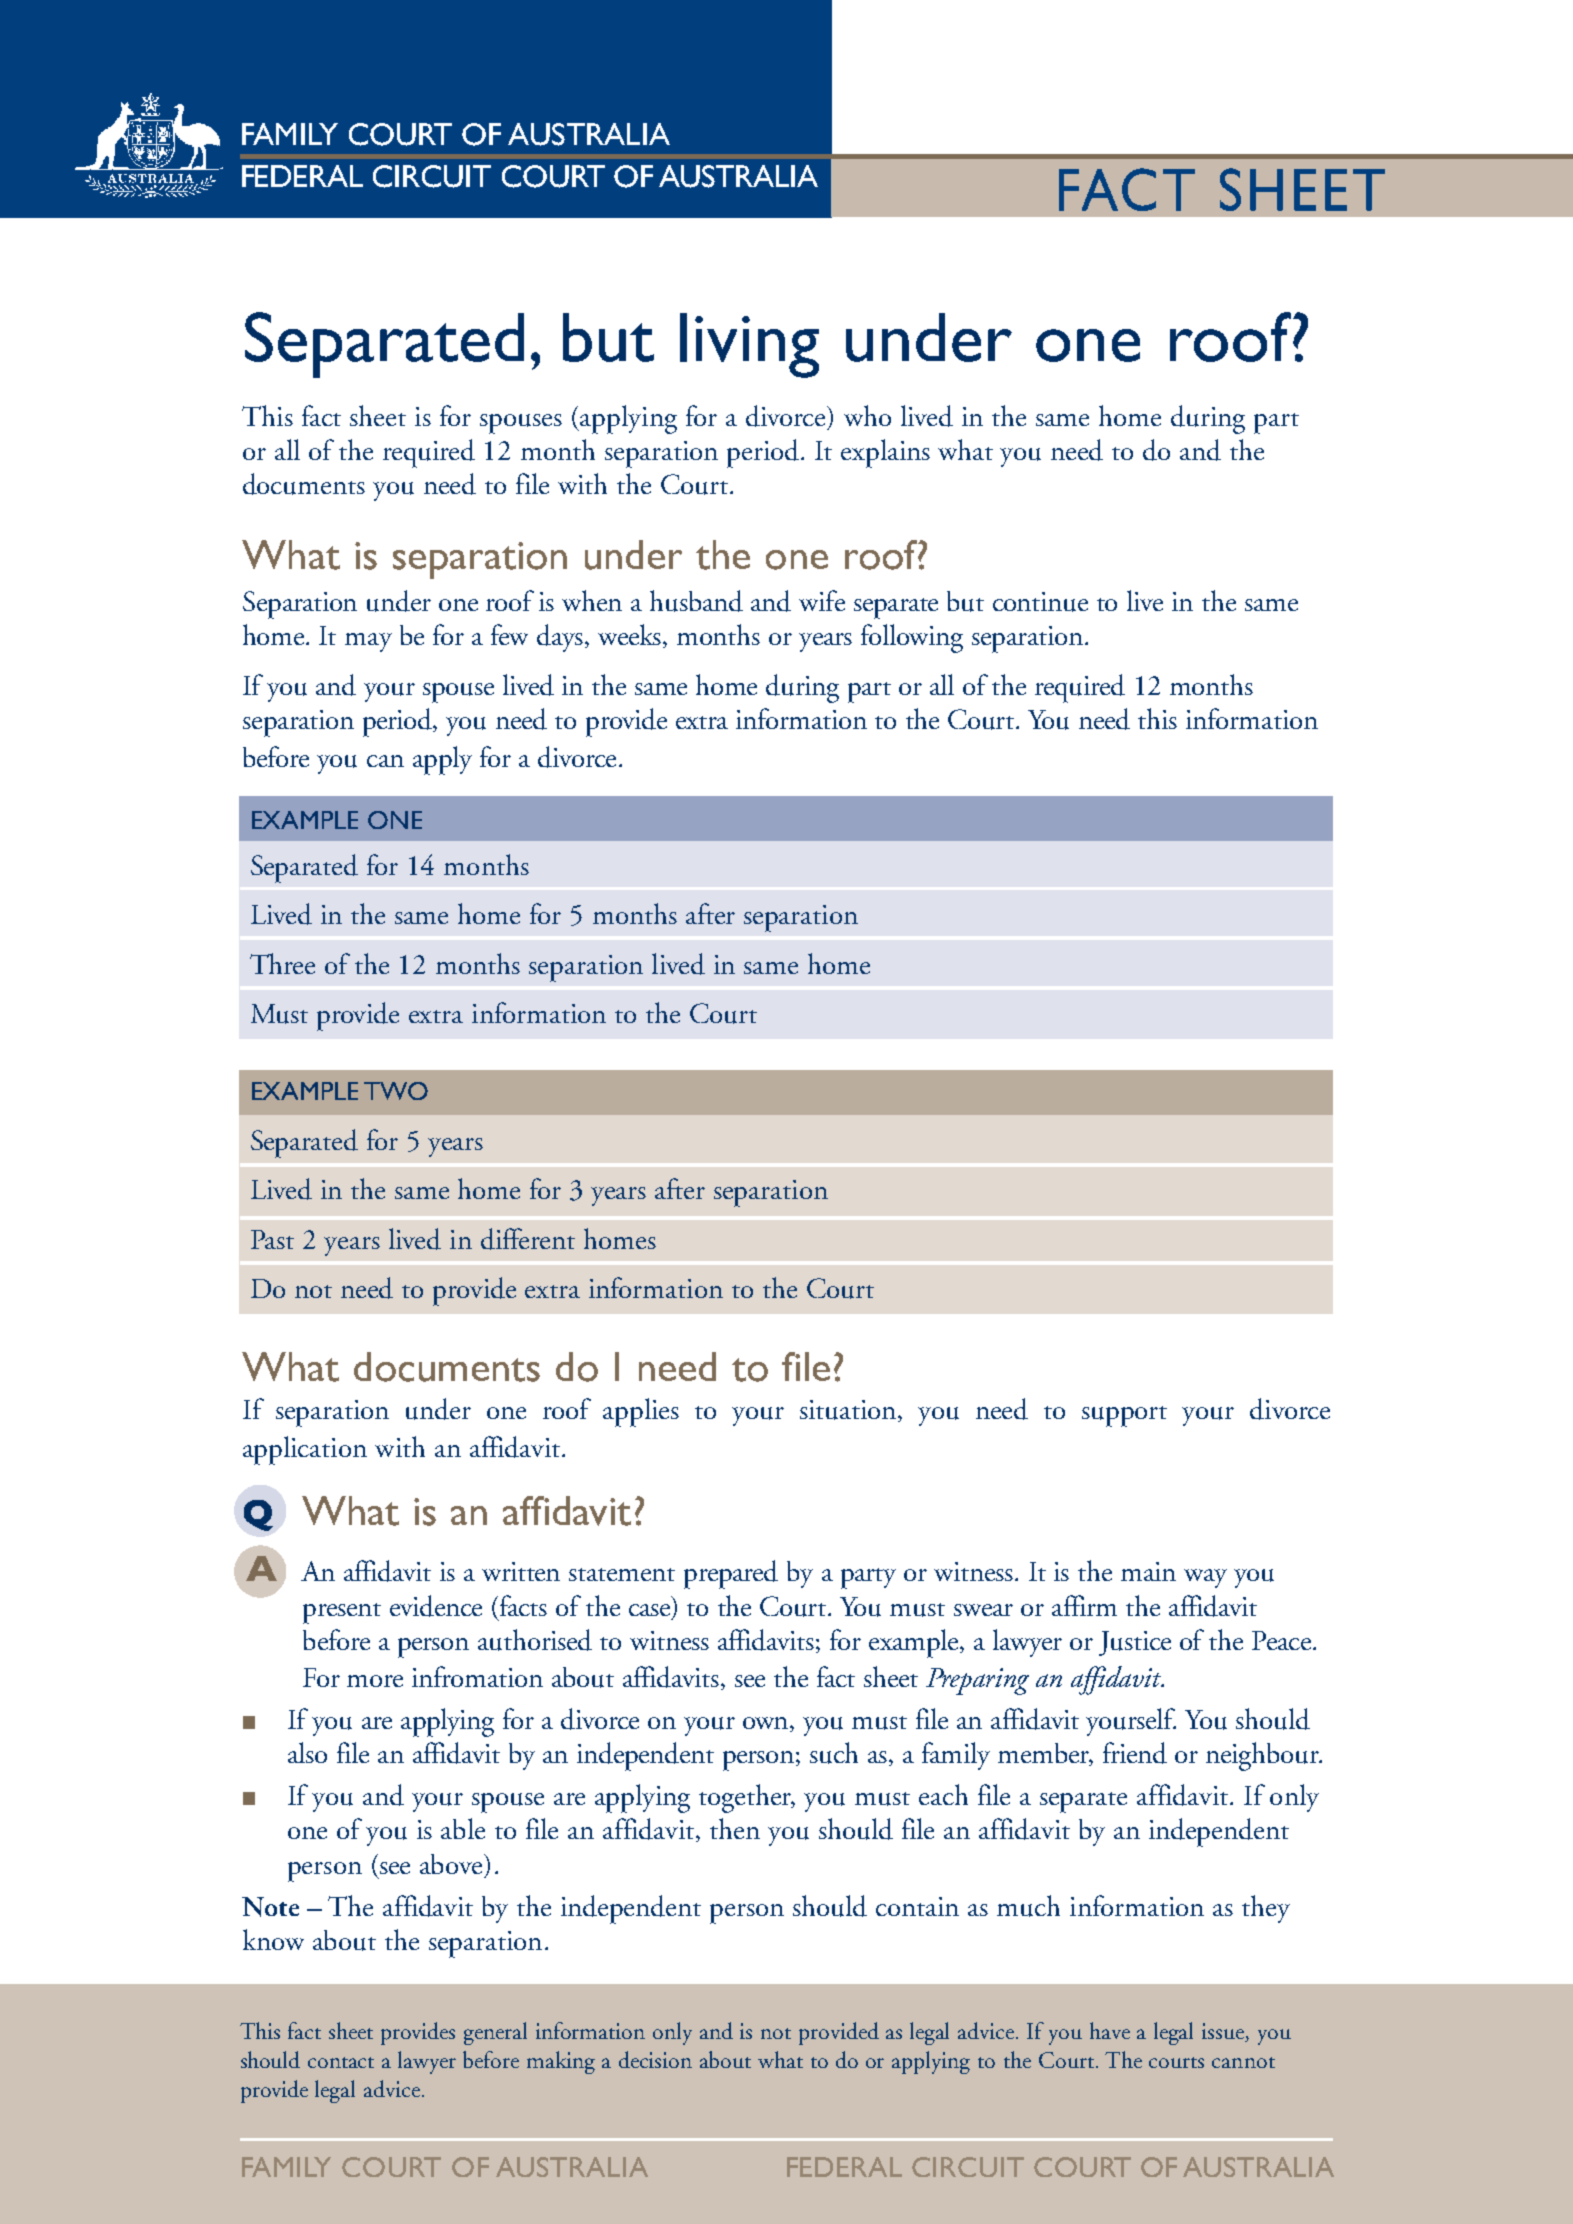 Image resolution: width=1573 pixels, height=2224 pixels. What do you see at coordinates (655, 2059) in the screenshot?
I see `decision` at bounding box center [655, 2059].
